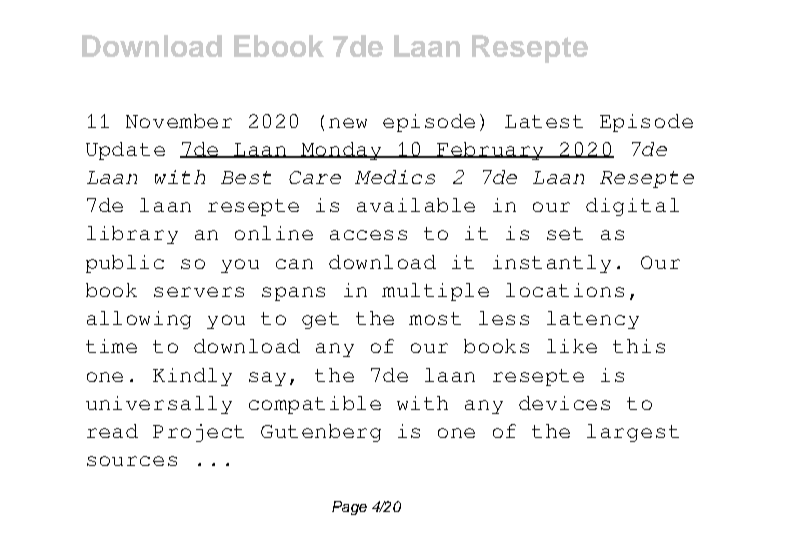 This image has height=560, width=789. What do you see at coordinates (368, 235) in the image?
I see `access` at bounding box center [368, 235].
